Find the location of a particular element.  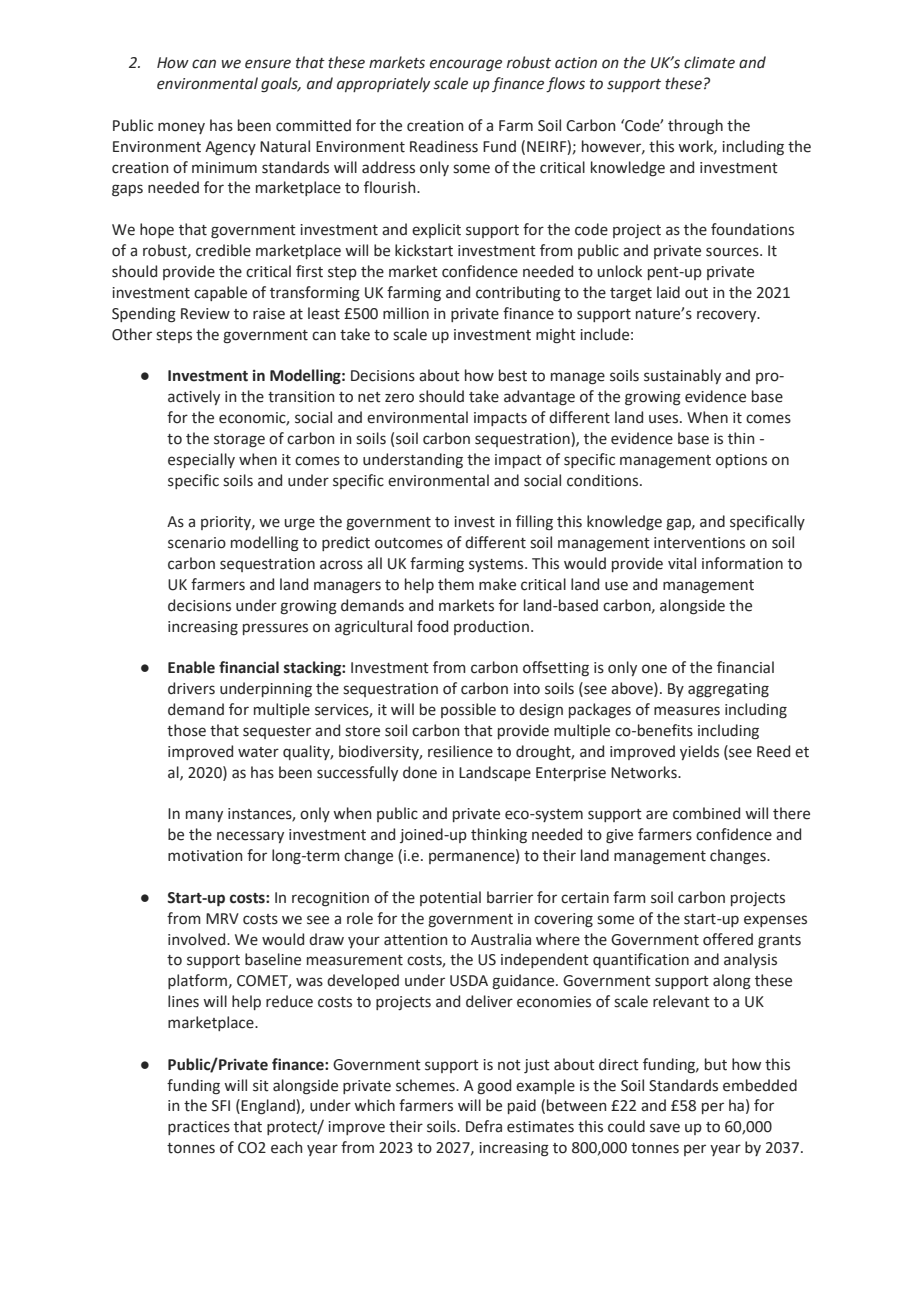

money is located at coordinates (181, 128).
